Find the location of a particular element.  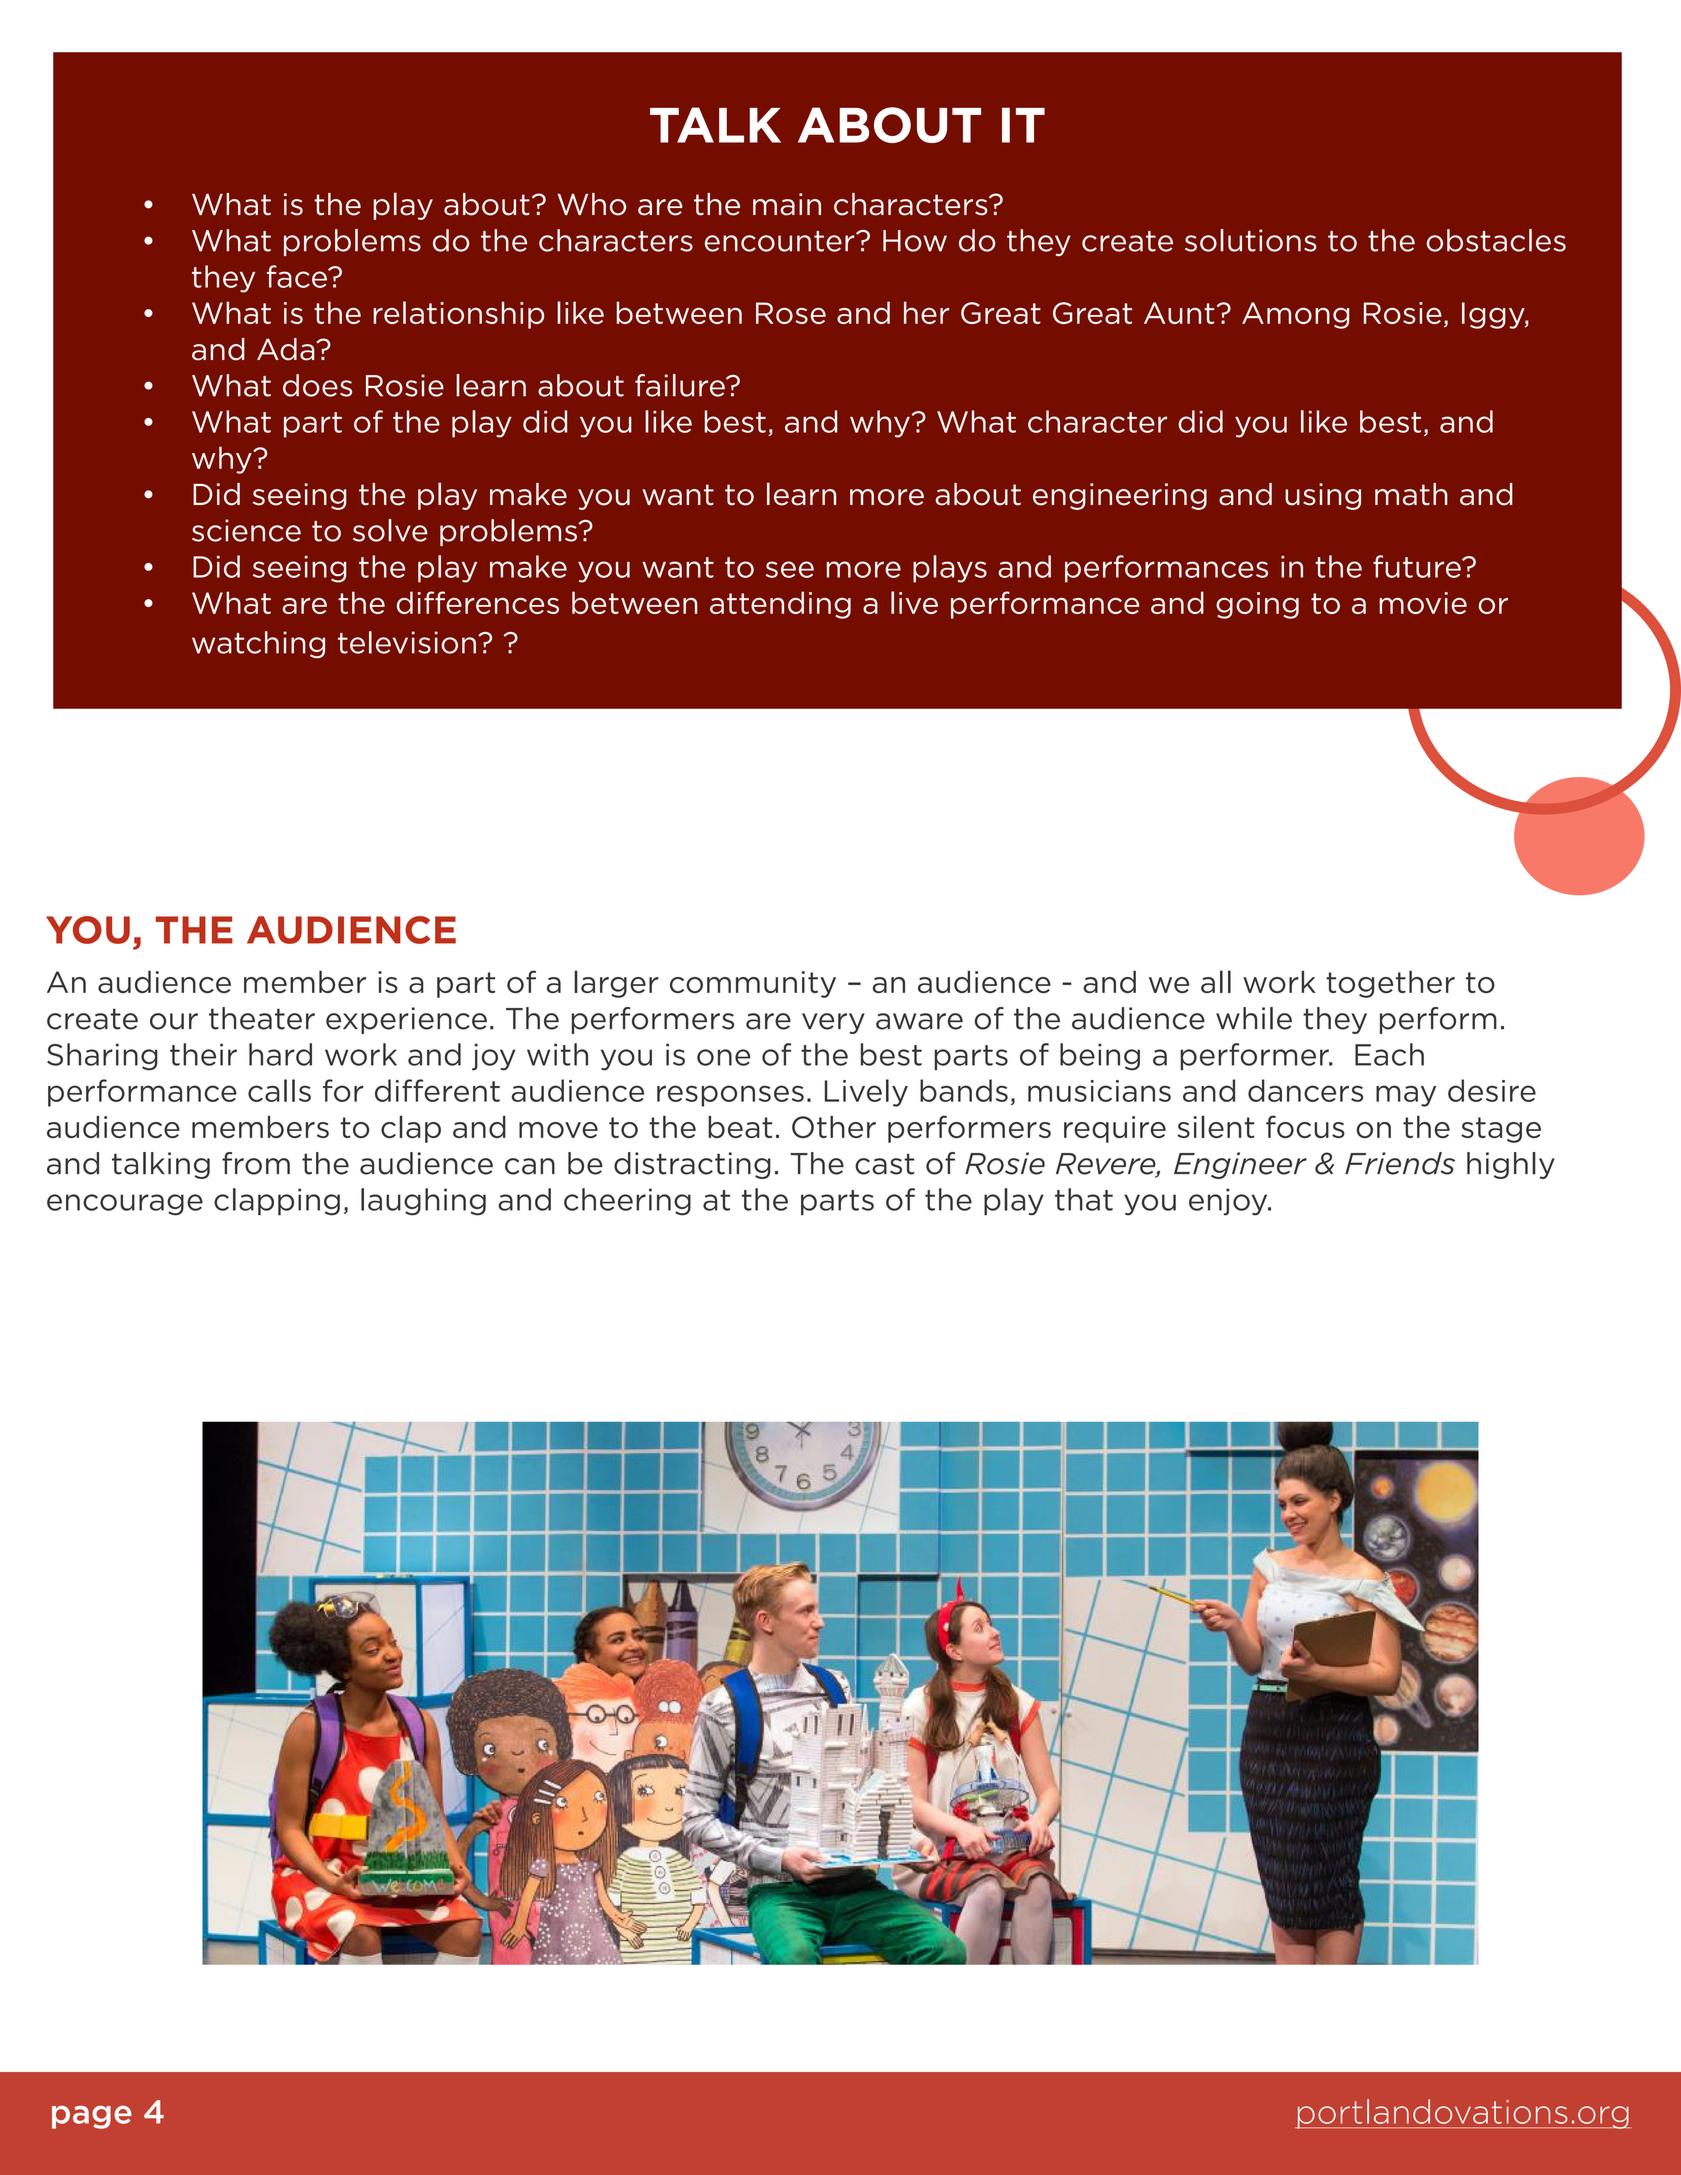

Among is located at coordinates (1295, 315).
